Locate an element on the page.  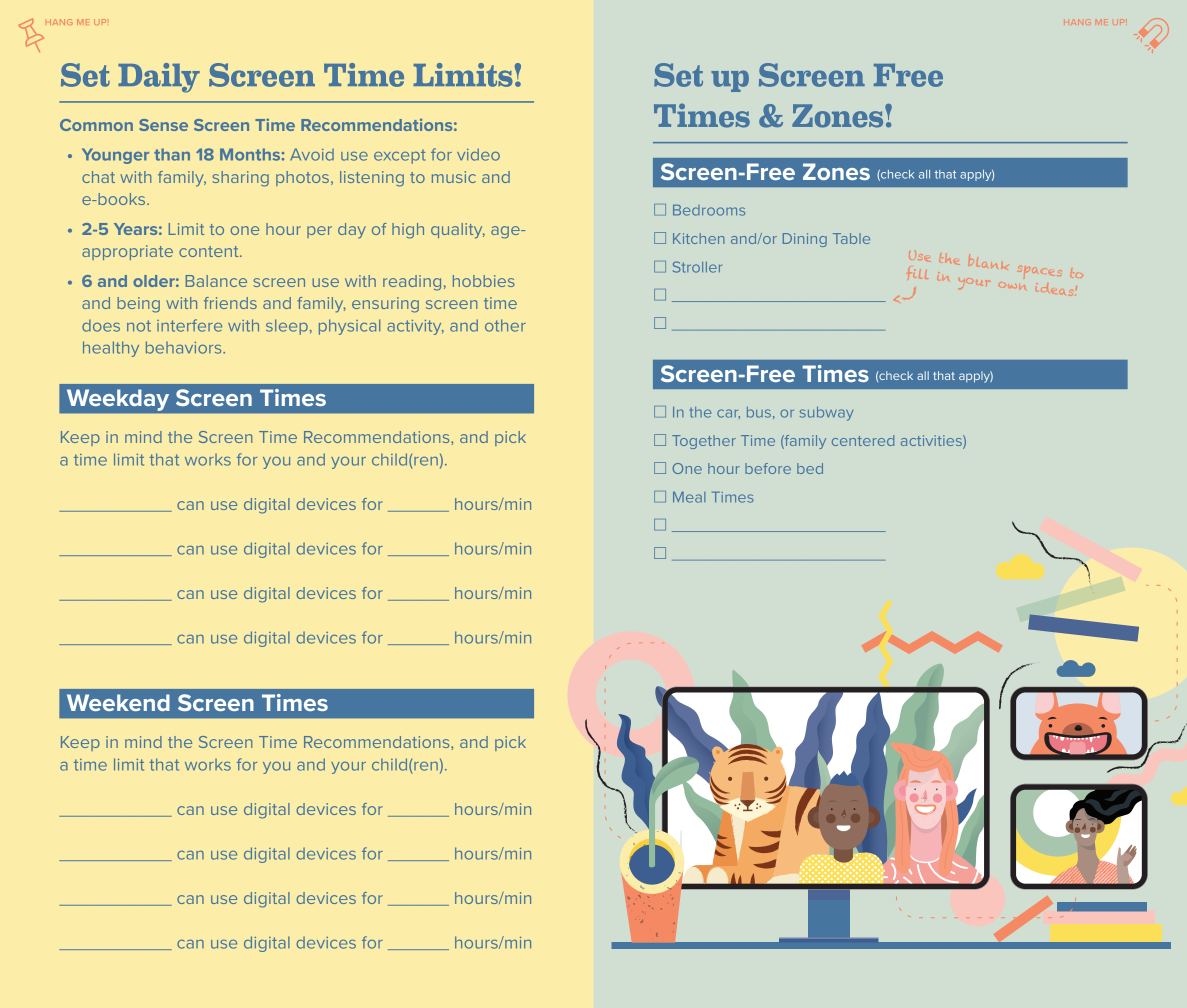
Meal is located at coordinates (689, 497).
